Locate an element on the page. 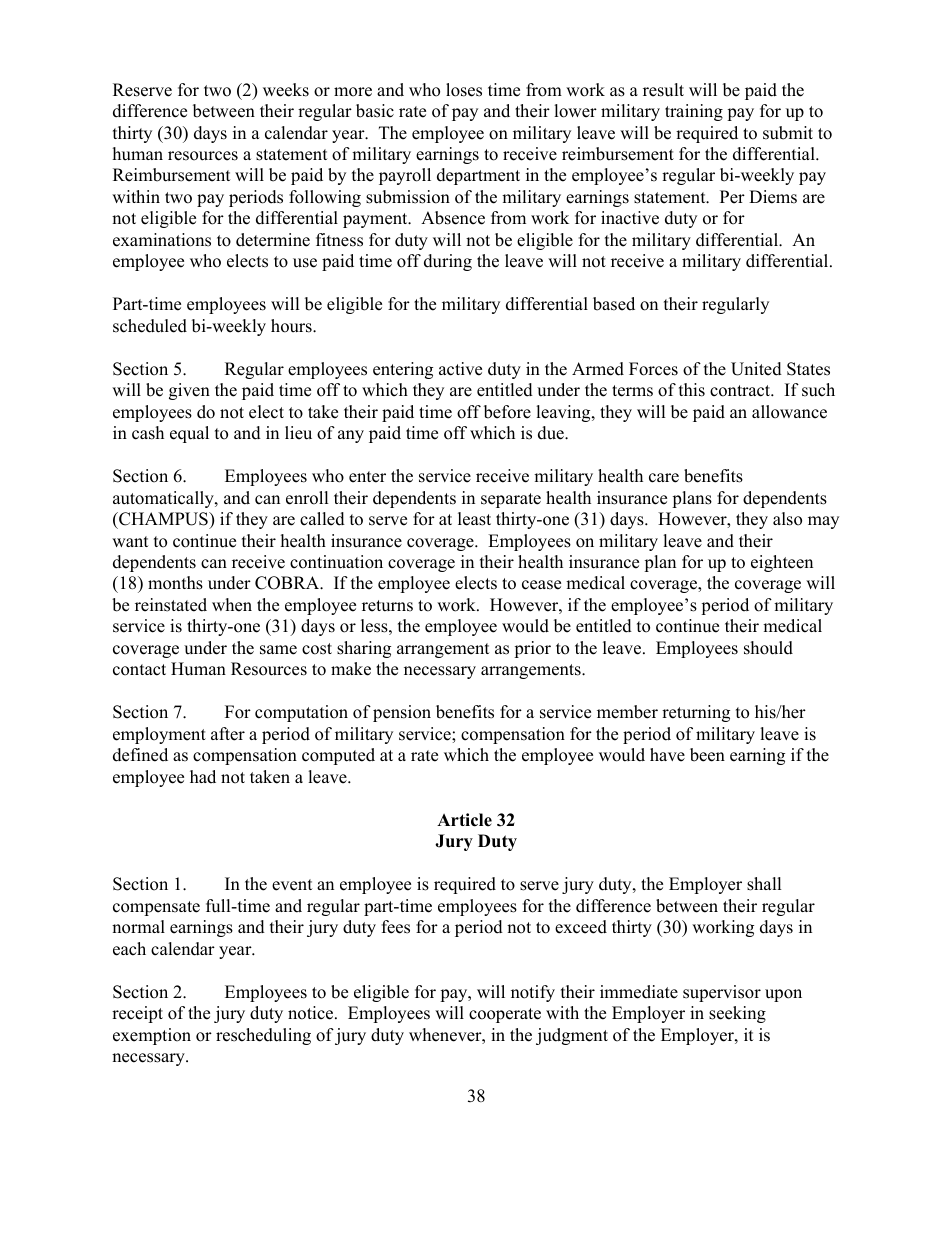  same is located at coordinates (278, 650).
